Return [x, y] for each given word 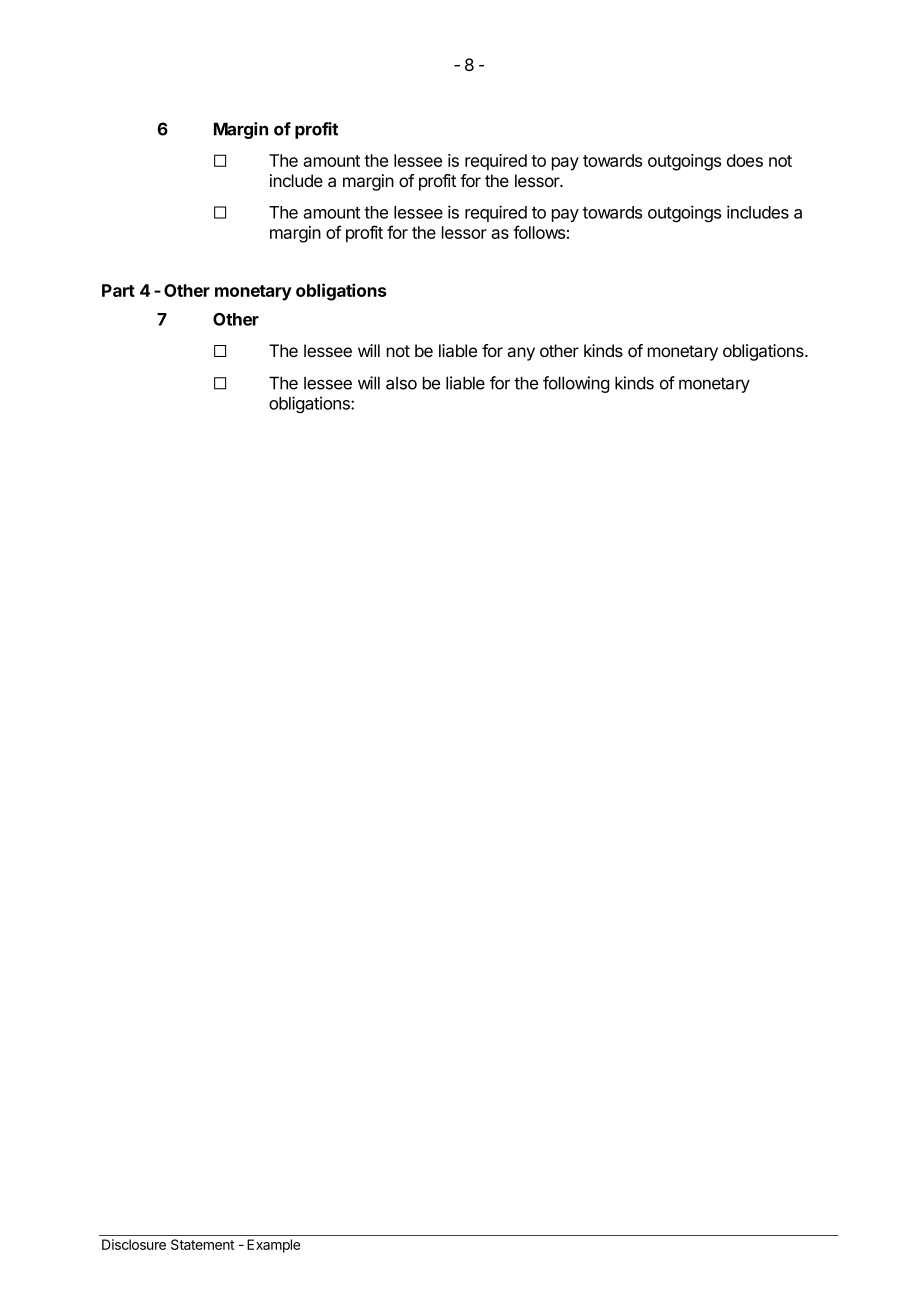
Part [118, 290]
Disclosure [134, 1244]
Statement [202, 1244]
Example [273, 1246]
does [745, 160]
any [521, 354]
